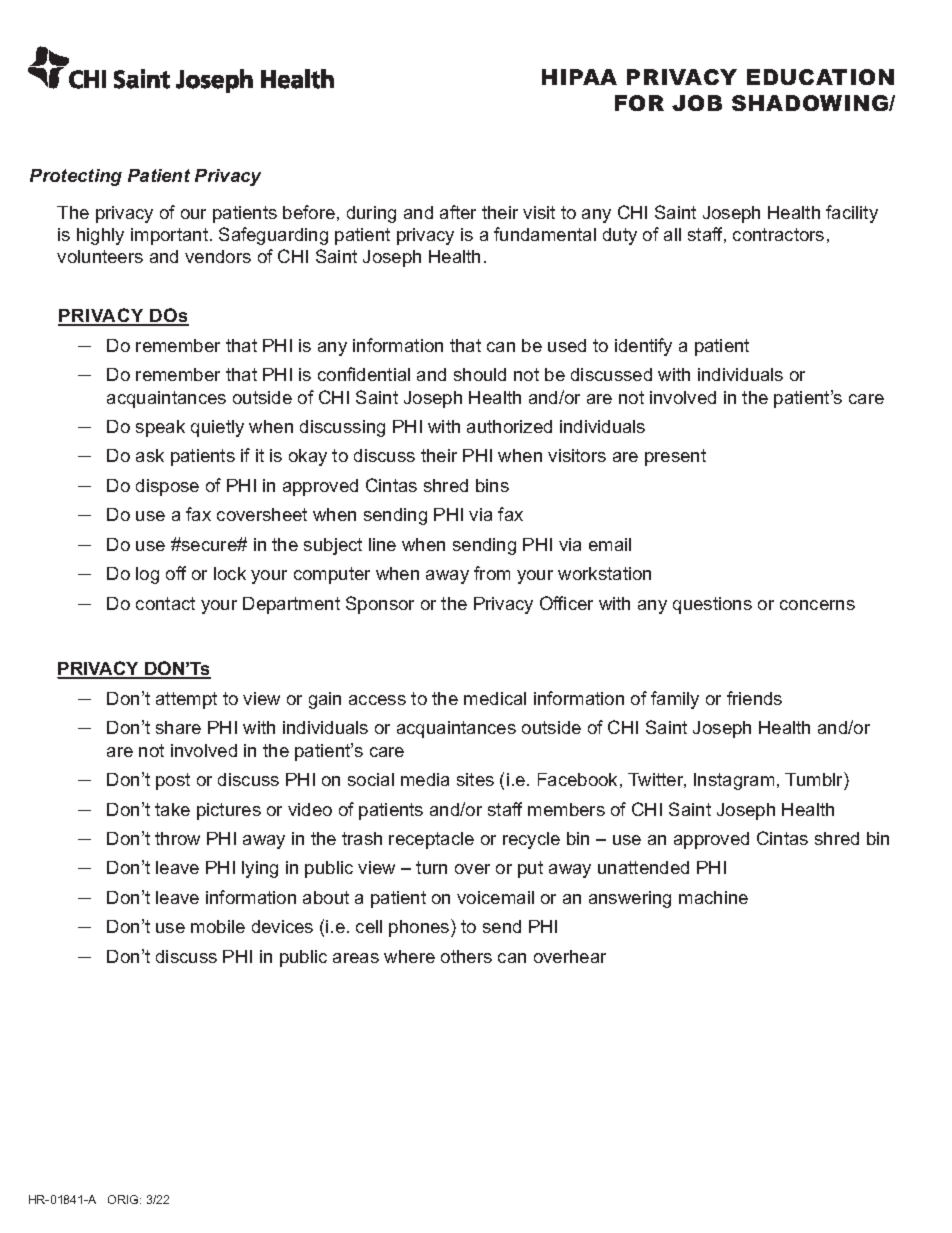 The width and height of the screenshot is (952, 1233). I want to click on Protecting, so click(76, 177).
